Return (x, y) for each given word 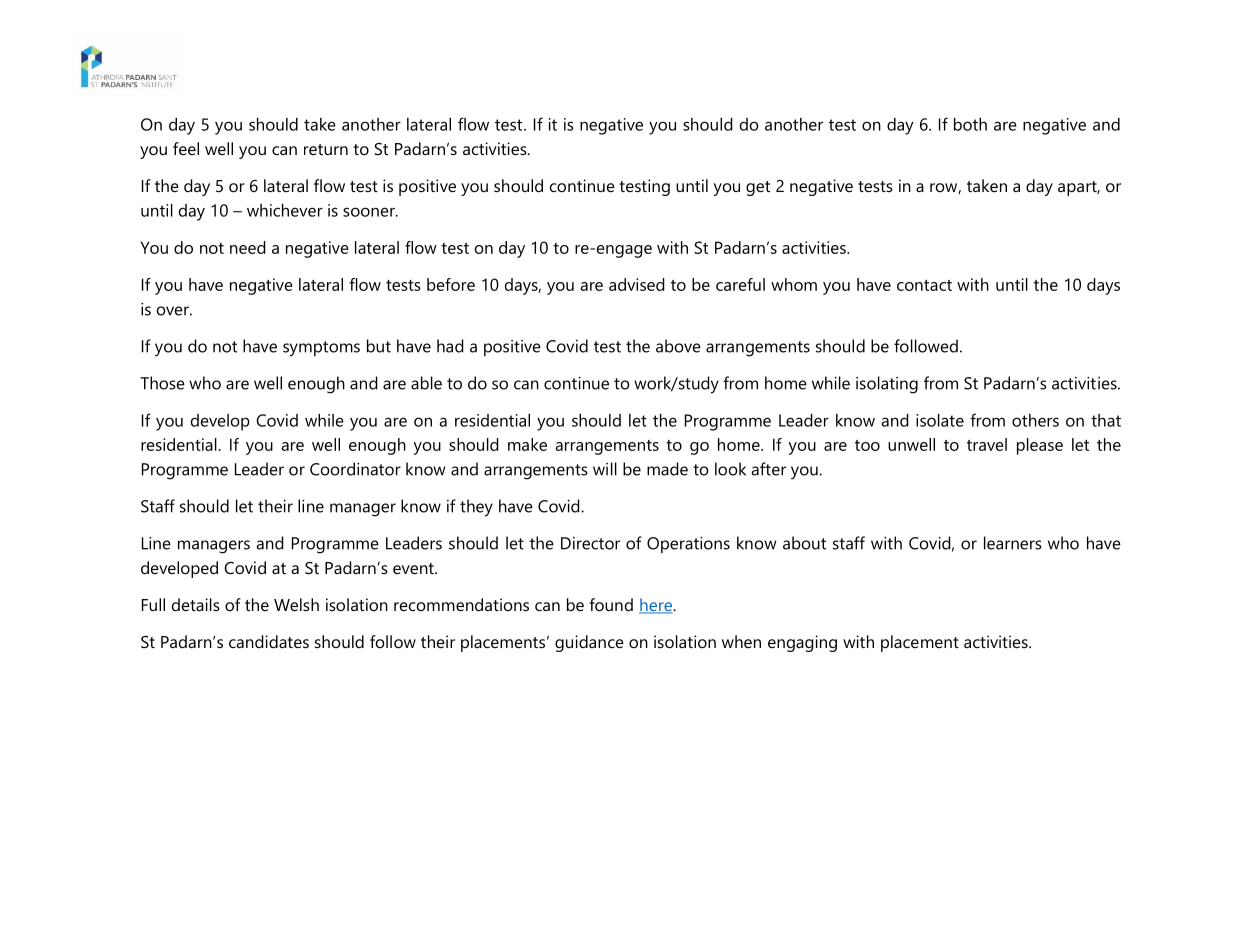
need (248, 247)
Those (162, 383)
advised (637, 284)
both (970, 124)
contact (924, 285)
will (605, 469)
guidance (589, 643)
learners (1013, 543)
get (758, 188)
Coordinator (355, 469)
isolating (887, 385)
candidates (269, 641)
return (326, 149)
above (678, 346)
